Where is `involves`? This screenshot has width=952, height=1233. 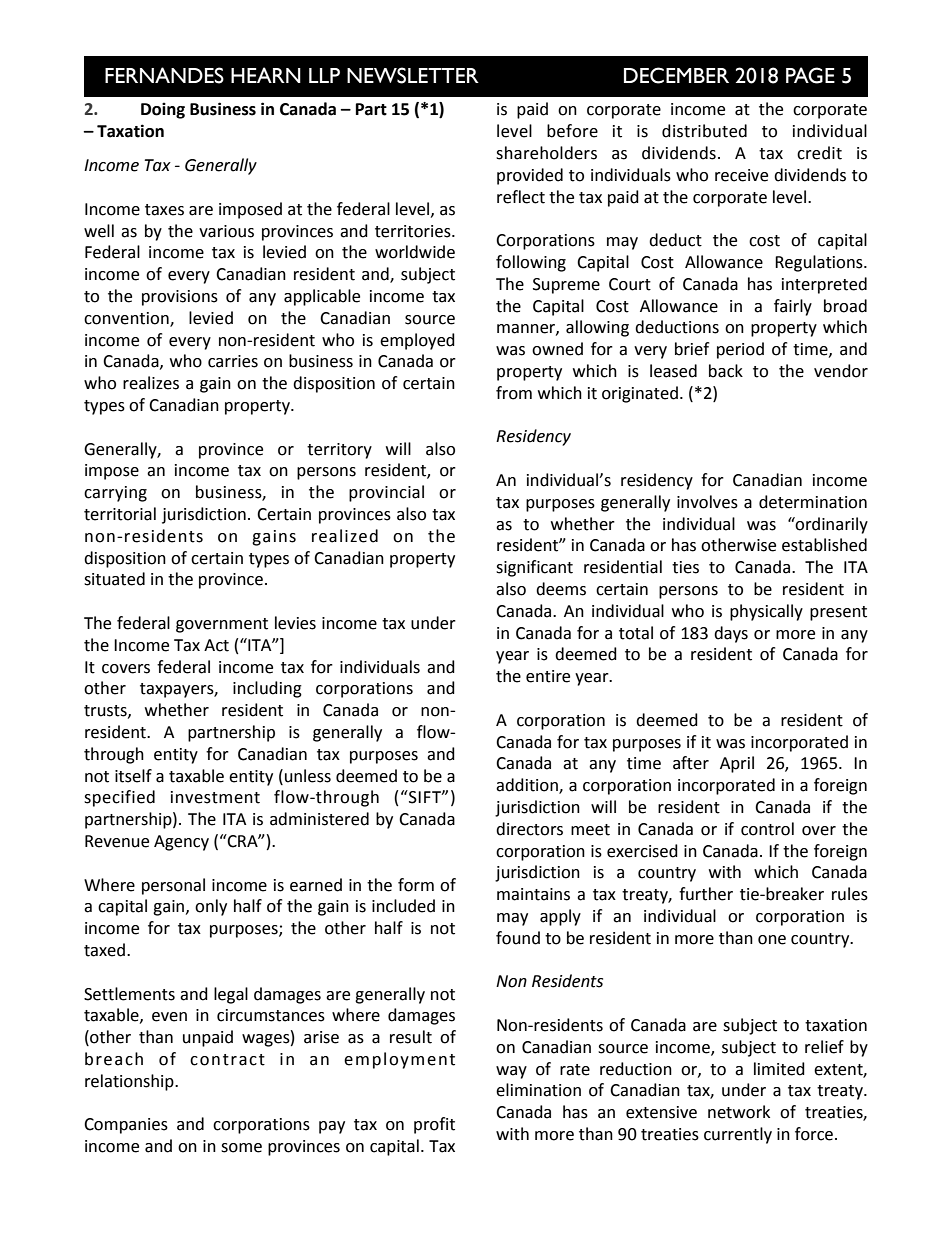 involves is located at coordinates (707, 502).
